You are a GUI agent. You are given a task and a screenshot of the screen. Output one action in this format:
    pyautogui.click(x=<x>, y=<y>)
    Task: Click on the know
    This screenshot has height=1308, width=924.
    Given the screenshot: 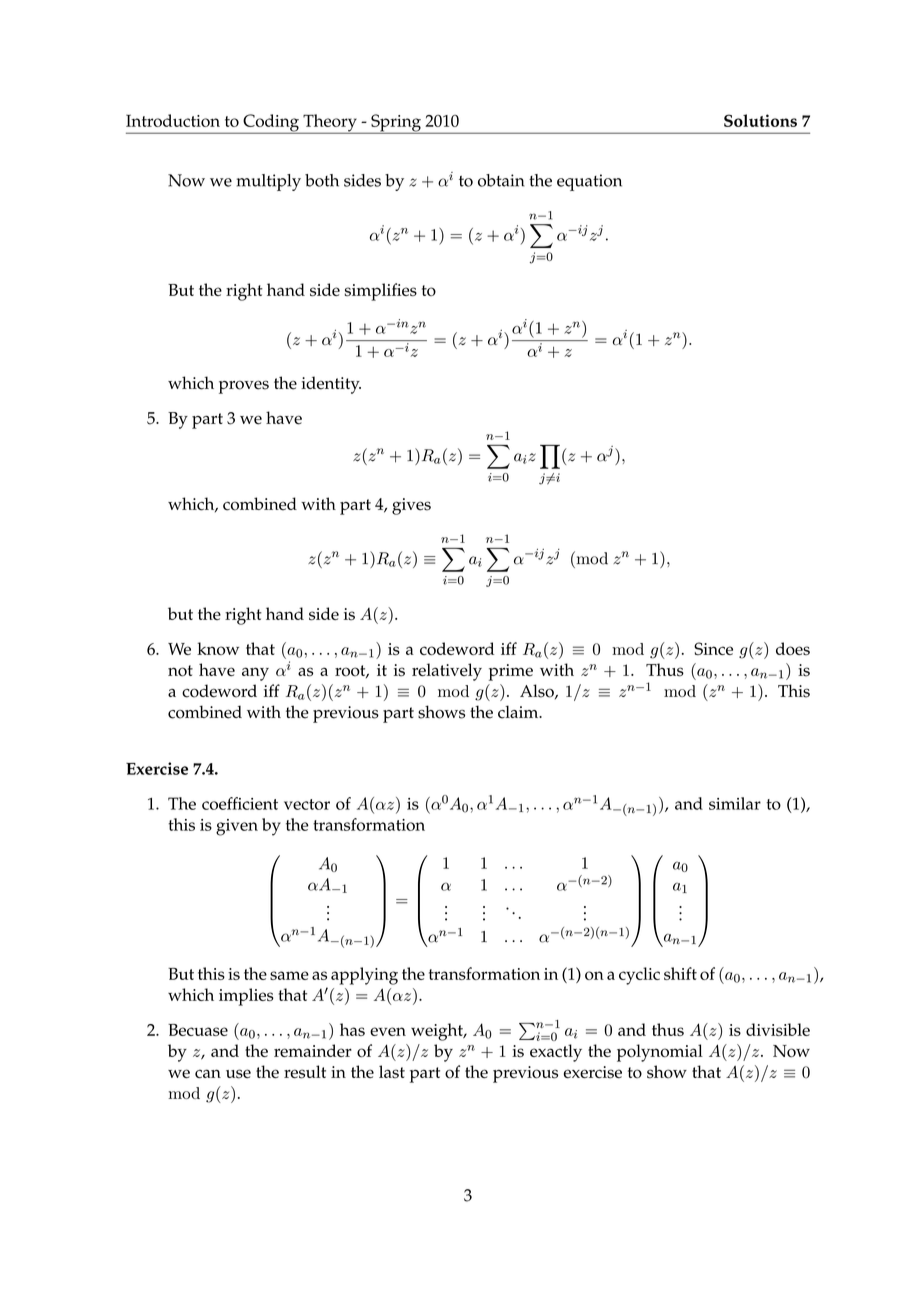 What is the action you would take?
    pyautogui.click(x=218, y=648)
